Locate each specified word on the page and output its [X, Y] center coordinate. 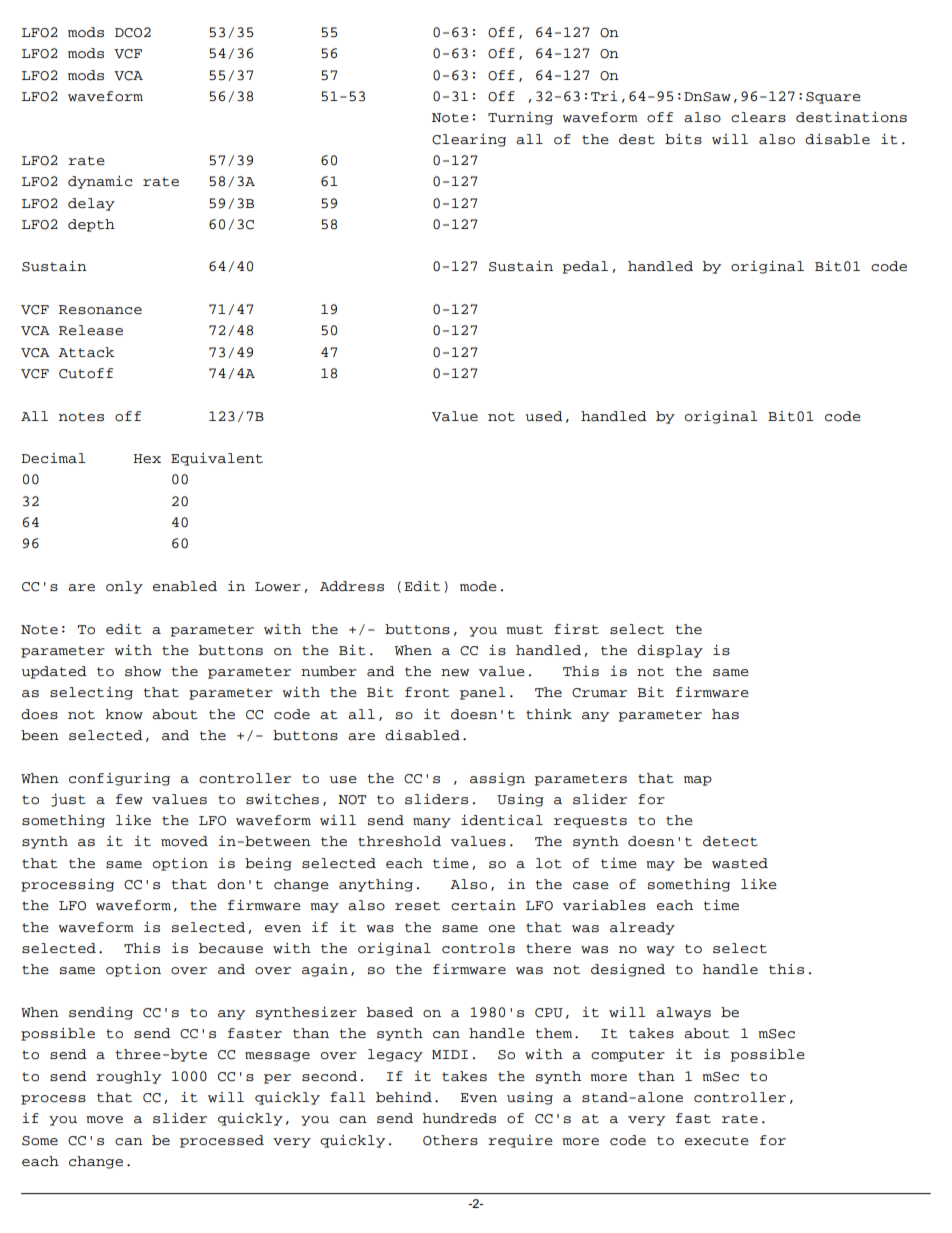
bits [683, 139]
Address [352, 586]
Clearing [469, 140]
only [124, 587]
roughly [128, 1077]
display [670, 651]
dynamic [100, 182]
